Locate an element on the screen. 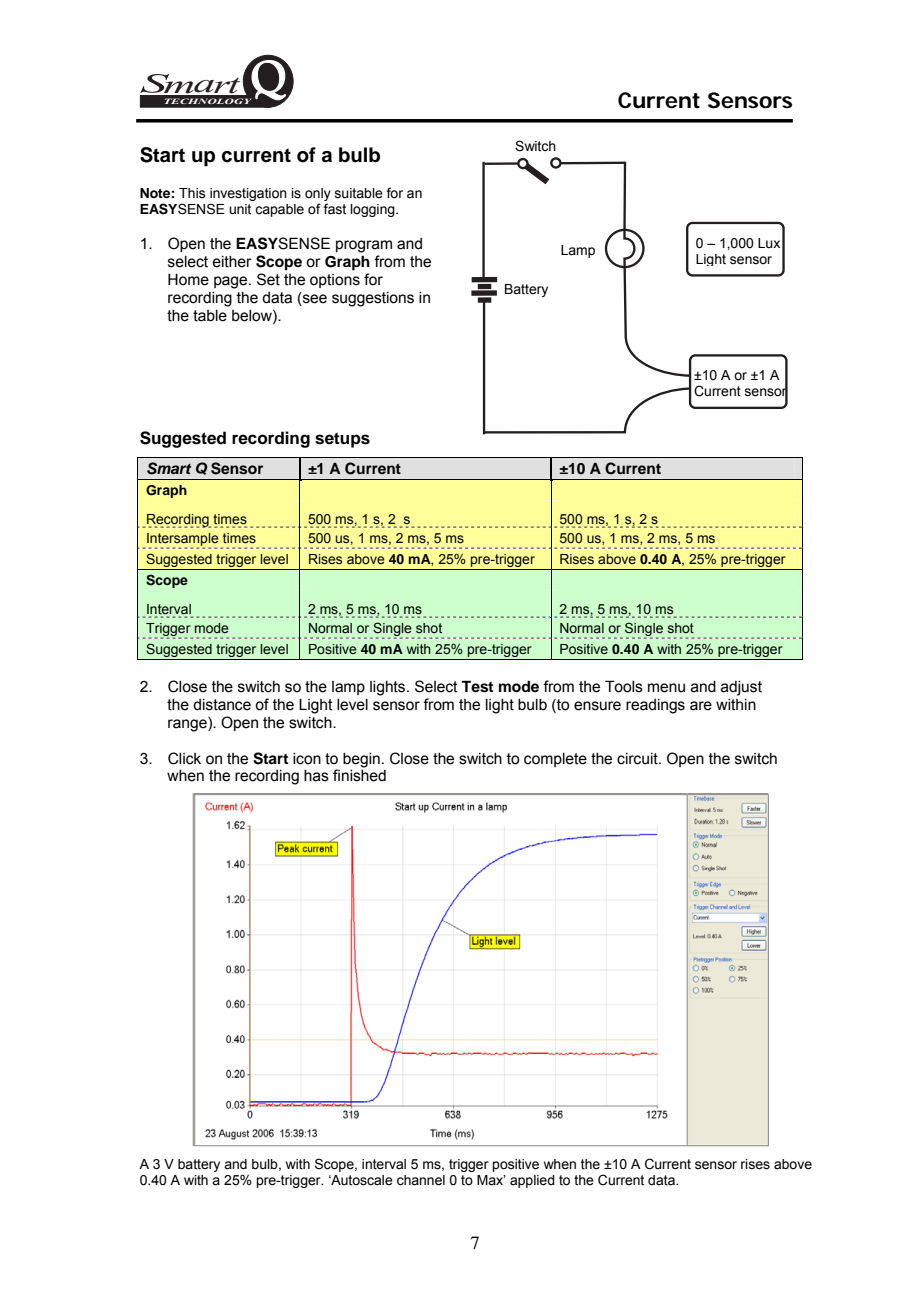  Test is located at coordinates (477, 686).
